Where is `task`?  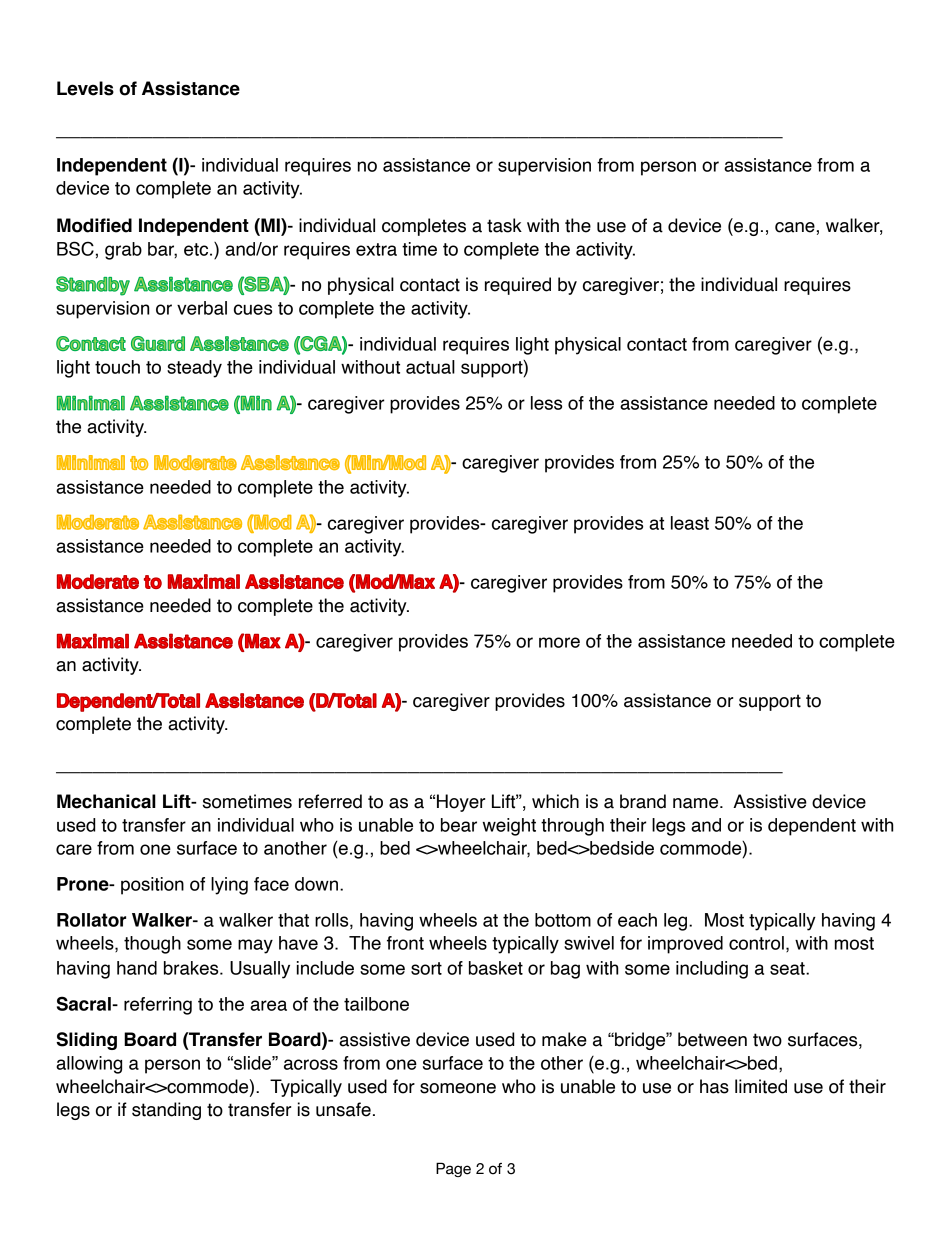 task is located at coordinates (504, 225).
